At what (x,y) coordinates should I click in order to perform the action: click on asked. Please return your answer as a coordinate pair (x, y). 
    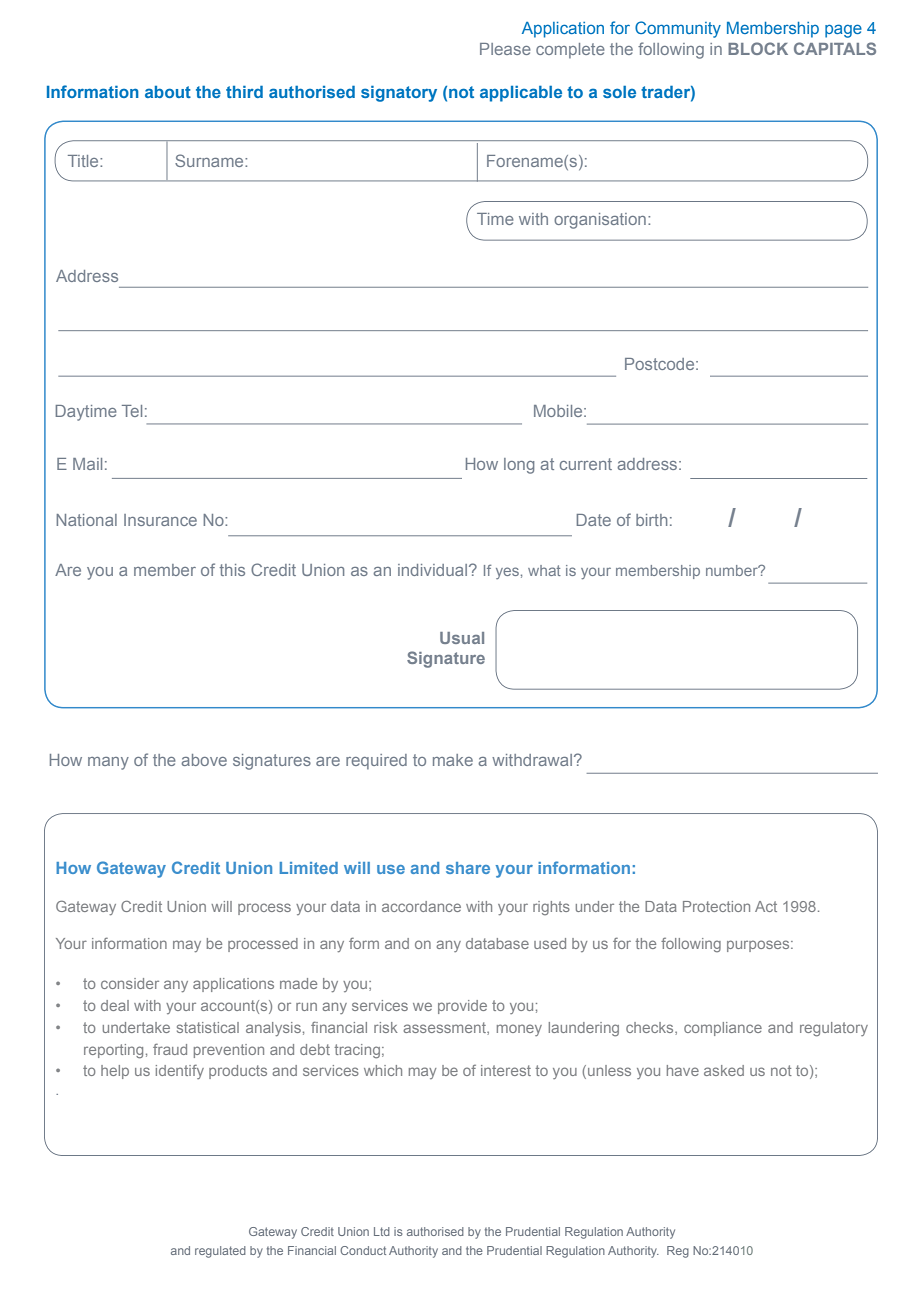
    Looking at the image, I should click on (724, 1070).
